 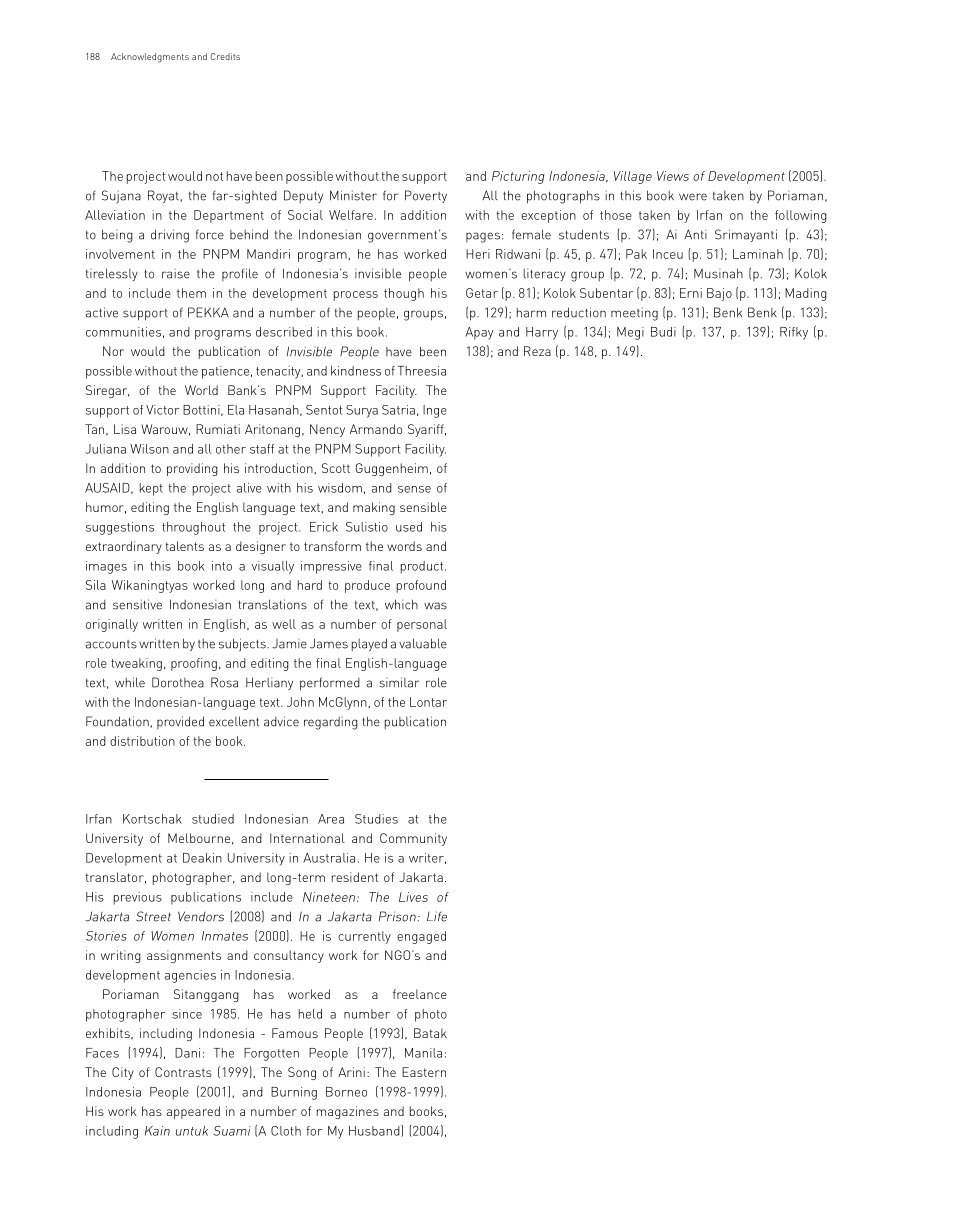 What do you see at coordinates (191, 293) in the screenshot?
I see `them` at bounding box center [191, 293].
